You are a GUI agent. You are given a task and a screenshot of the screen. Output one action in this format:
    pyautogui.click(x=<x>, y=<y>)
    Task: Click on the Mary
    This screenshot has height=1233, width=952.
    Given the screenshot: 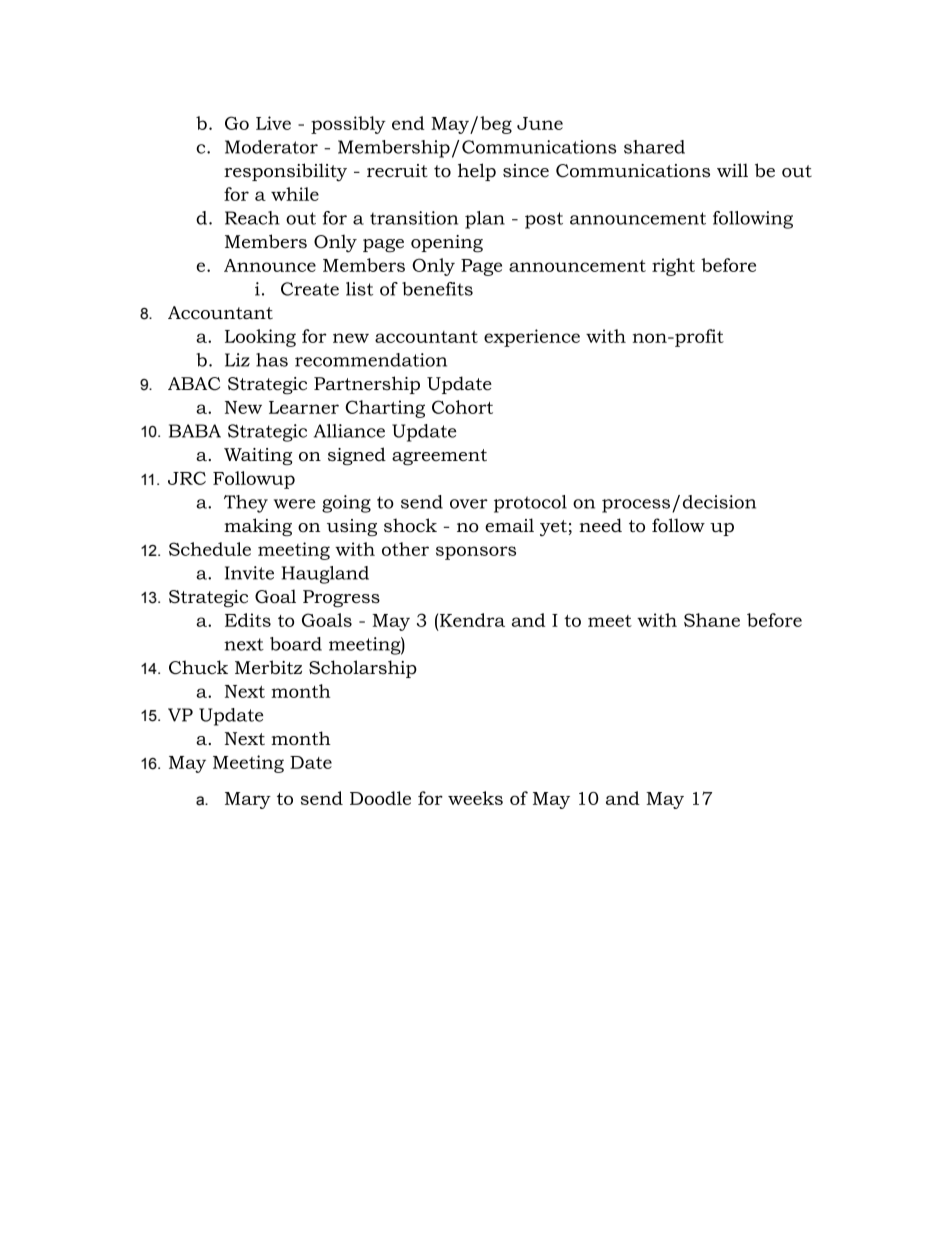 What is the action you would take?
    pyautogui.click(x=248, y=800)
